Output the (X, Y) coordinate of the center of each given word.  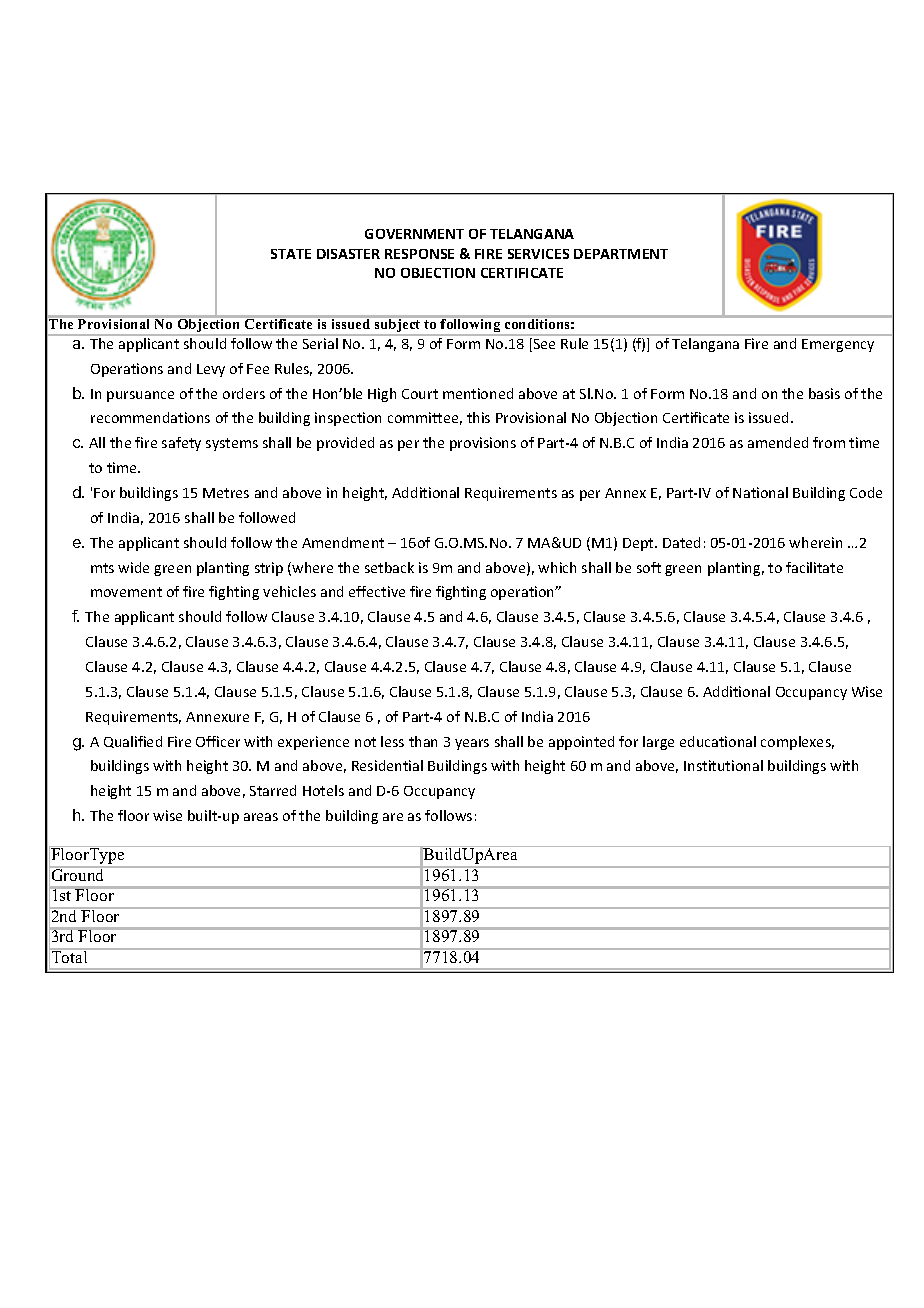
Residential (387, 765)
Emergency (838, 345)
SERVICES (538, 254)
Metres (226, 493)
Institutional (723, 765)
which (557, 567)
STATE (291, 254)
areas (261, 817)
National (760, 492)
